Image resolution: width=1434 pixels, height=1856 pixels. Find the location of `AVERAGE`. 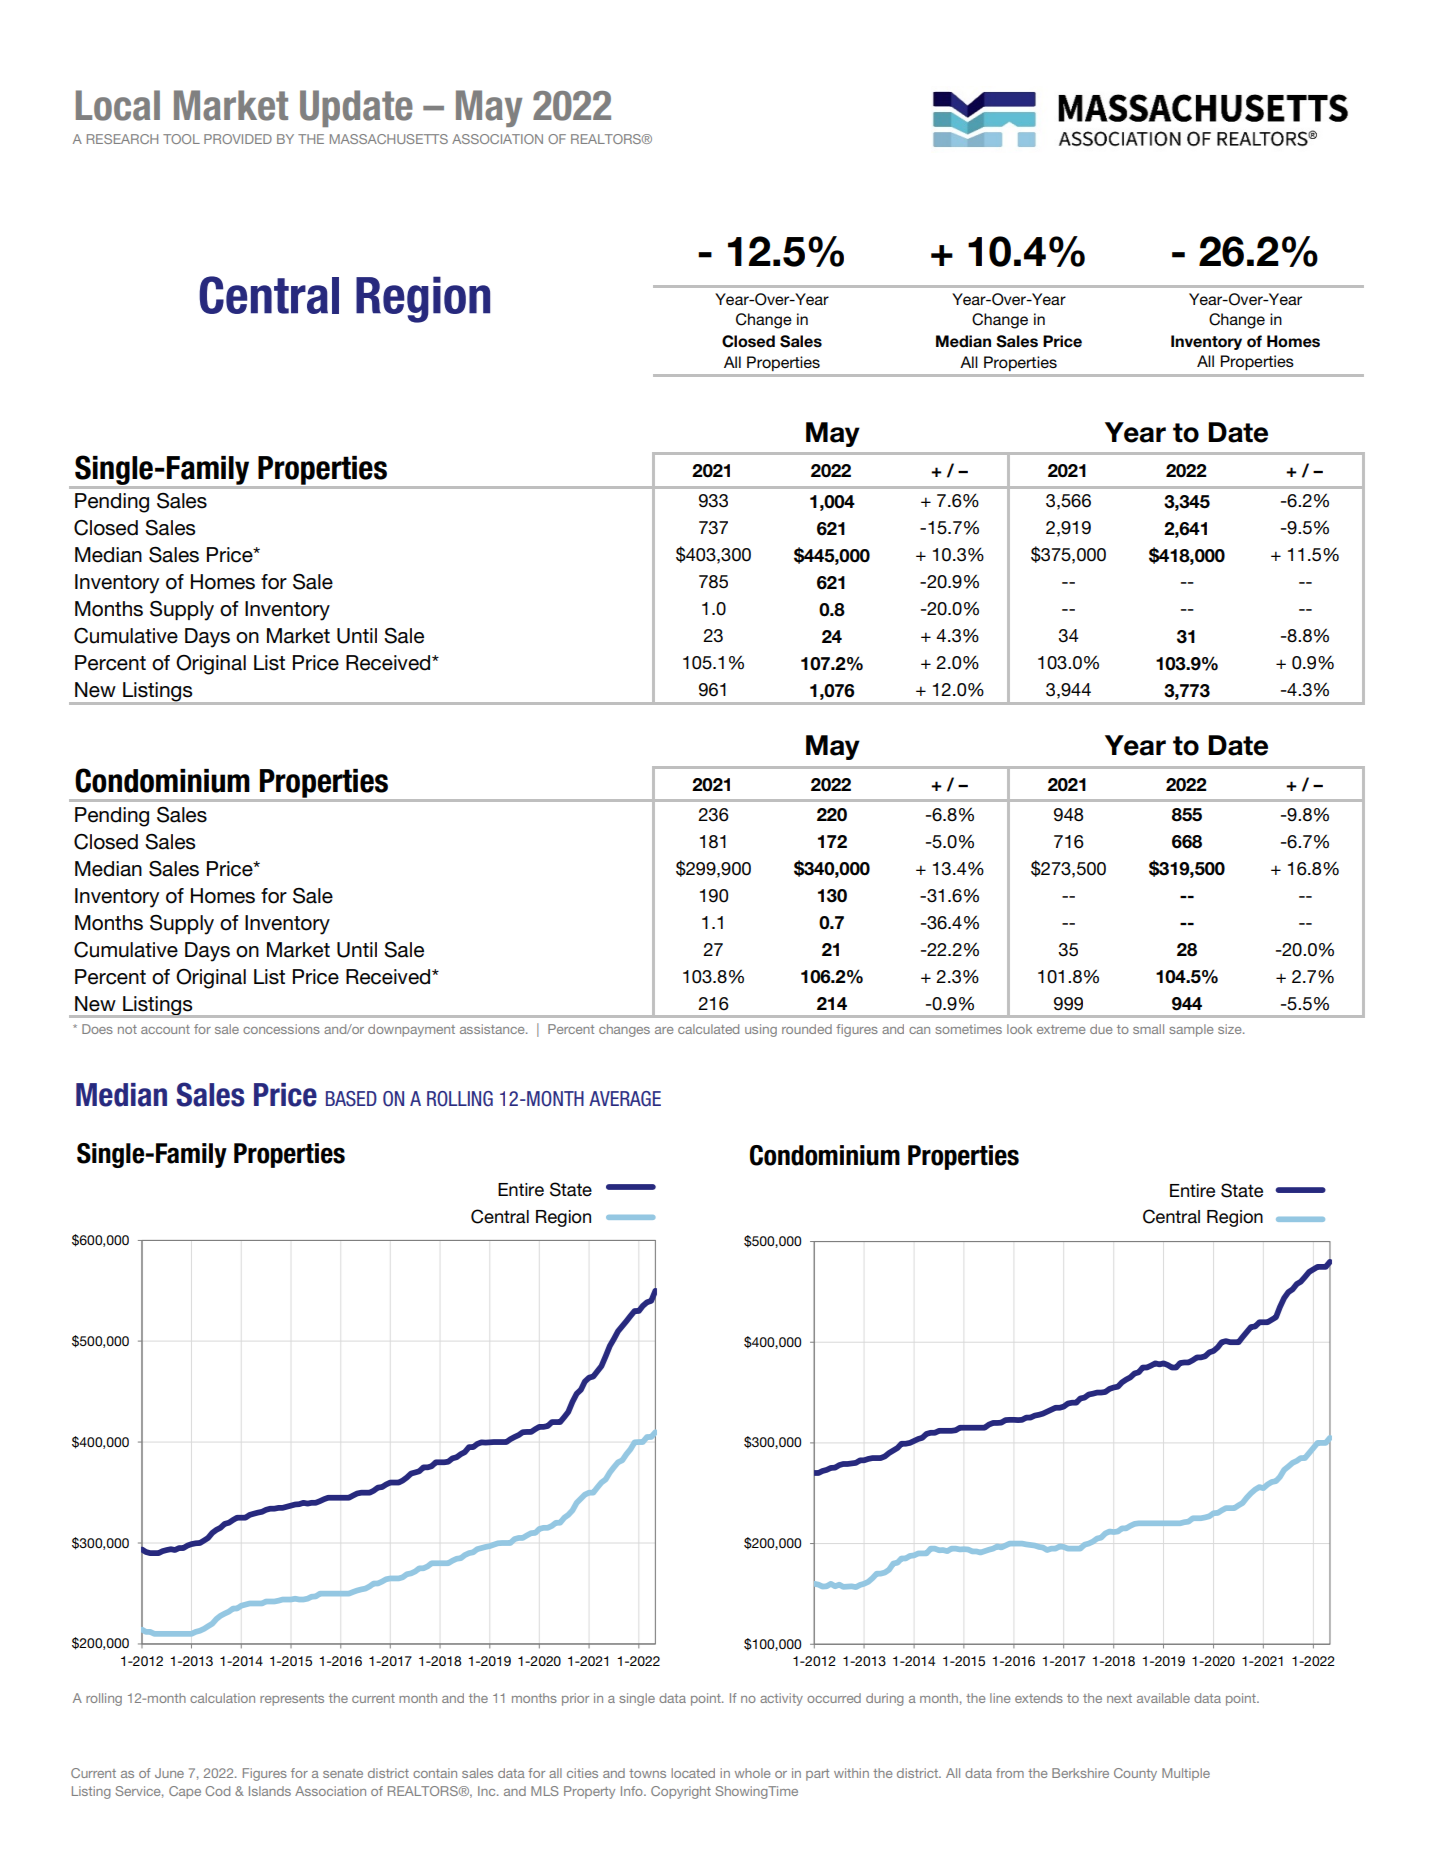

AVERAGE is located at coordinates (625, 1099).
